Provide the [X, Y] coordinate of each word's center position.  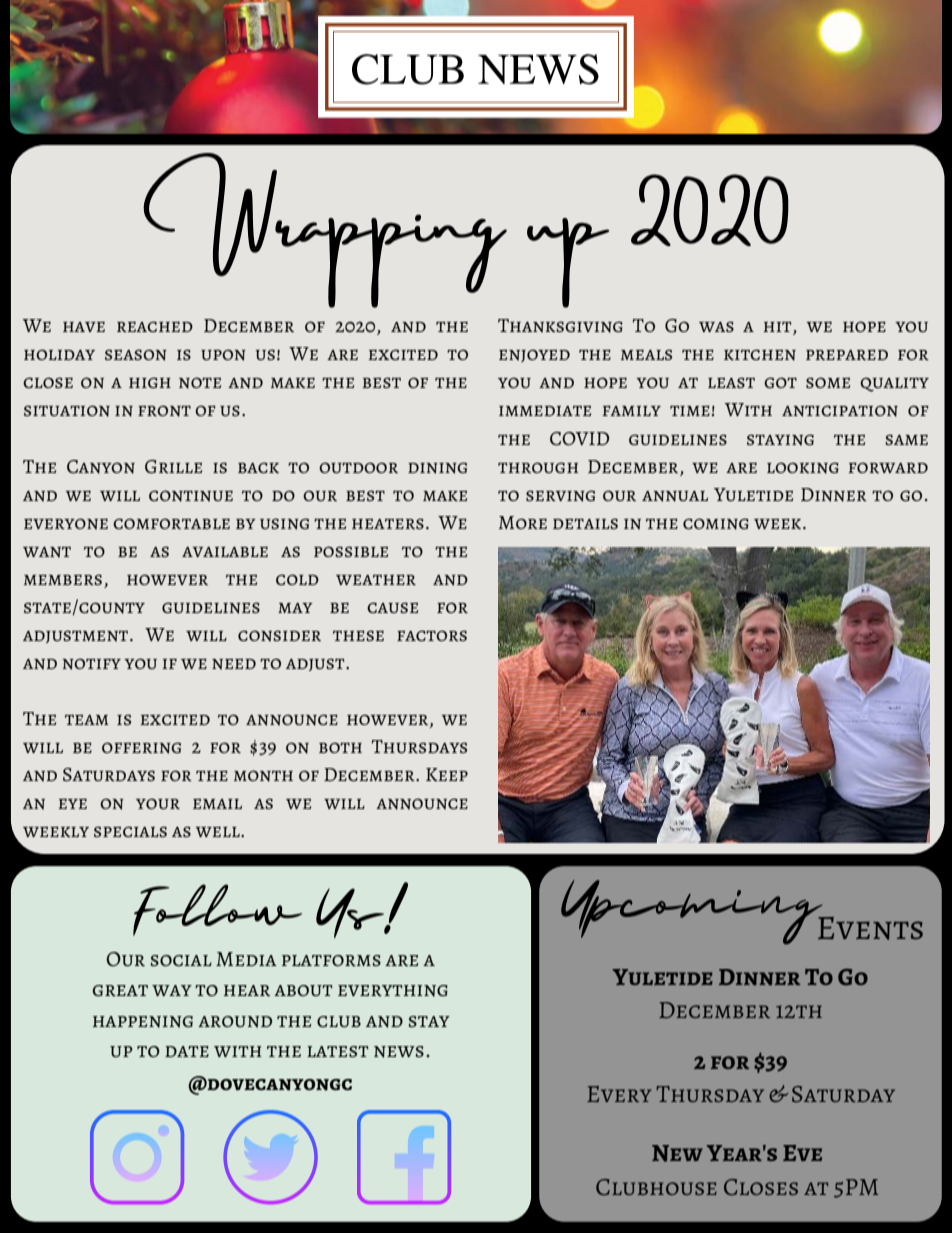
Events [870, 928]
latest [338, 1051]
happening [143, 1022]
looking [803, 468]
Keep [447, 775]
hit [779, 328]
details [585, 523]
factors [432, 635]
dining [437, 468]
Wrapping [325, 230]
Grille [173, 467]
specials [130, 831]
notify [91, 664]
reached [155, 326]
